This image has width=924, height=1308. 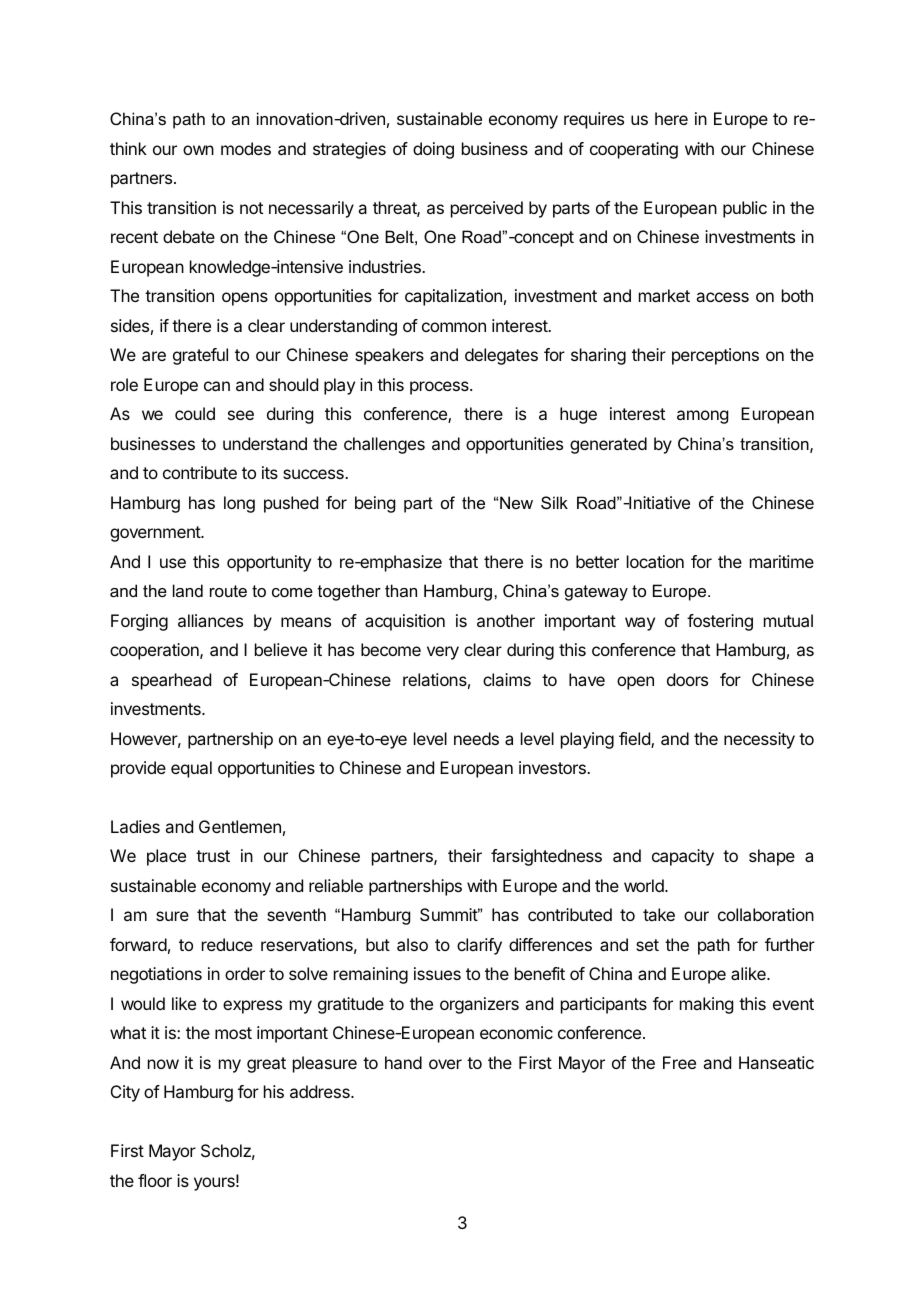 What do you see at coordinates (403, 1062) in the image?
I see `hand` at bounding box center [403, 1062].
